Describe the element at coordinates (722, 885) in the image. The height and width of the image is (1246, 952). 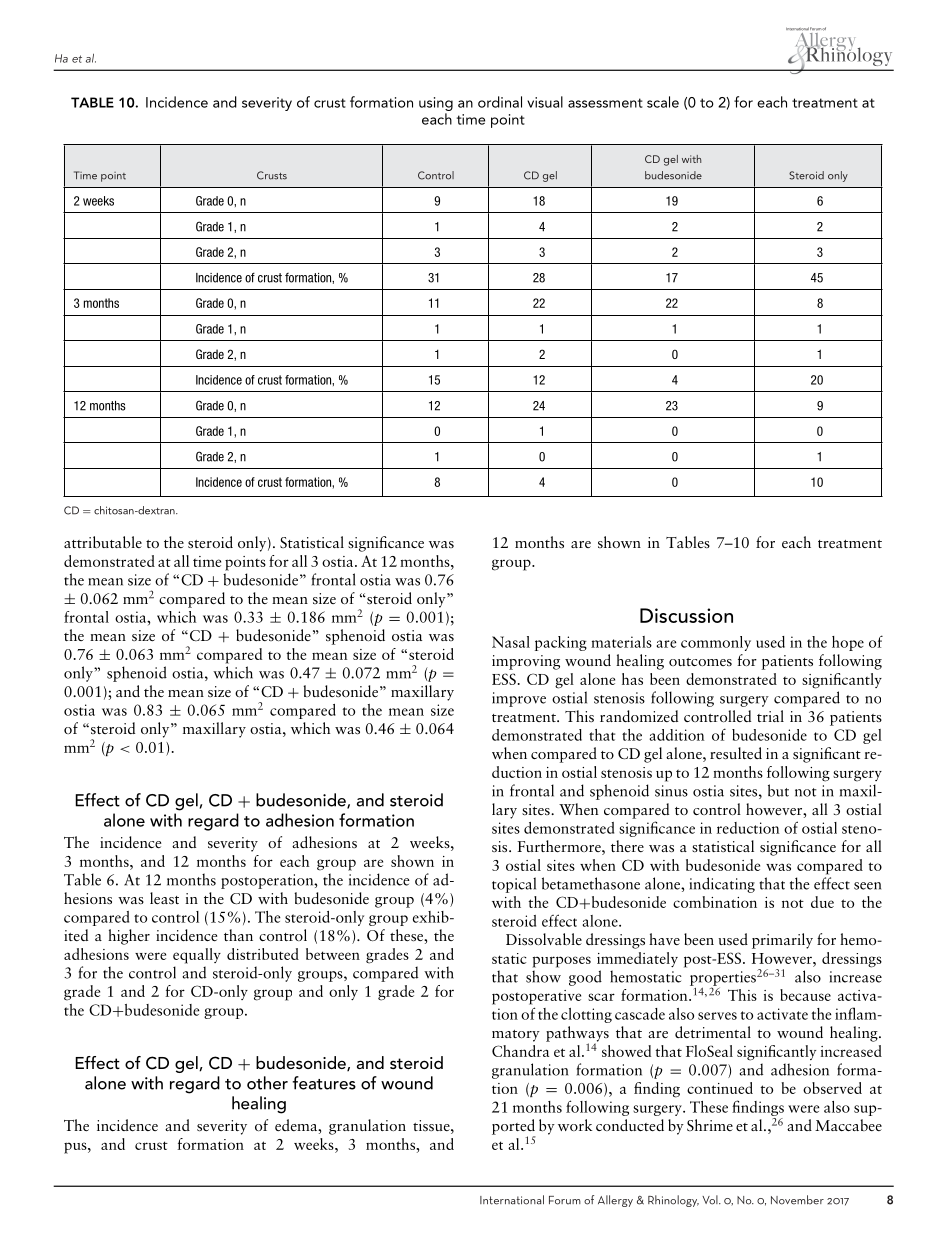
I see `indicating` at that location.
